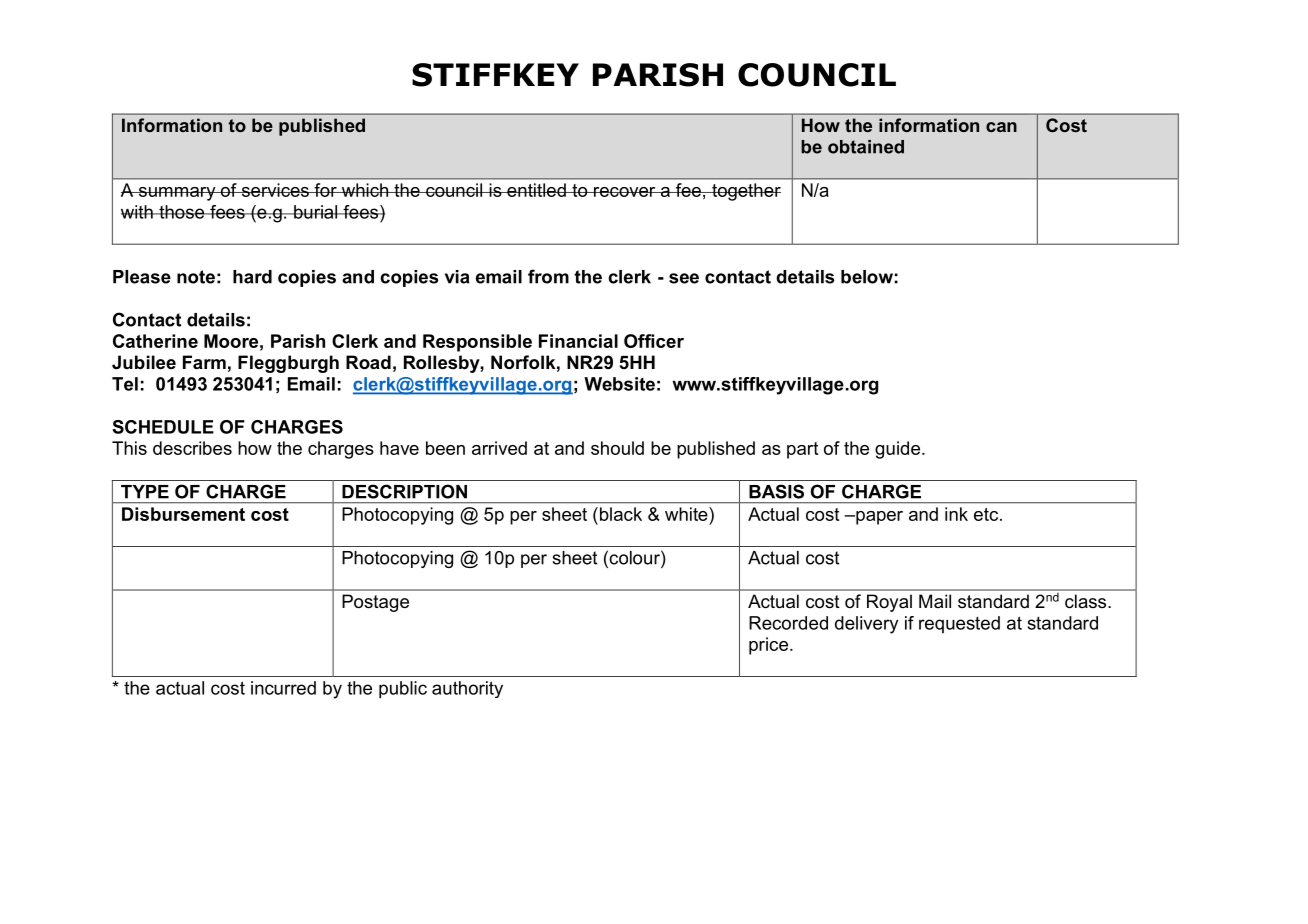 The height and width of the document is (924, 1308). Describe the element at coordinates (897, 450) in the document. I see `guide` at that location.
